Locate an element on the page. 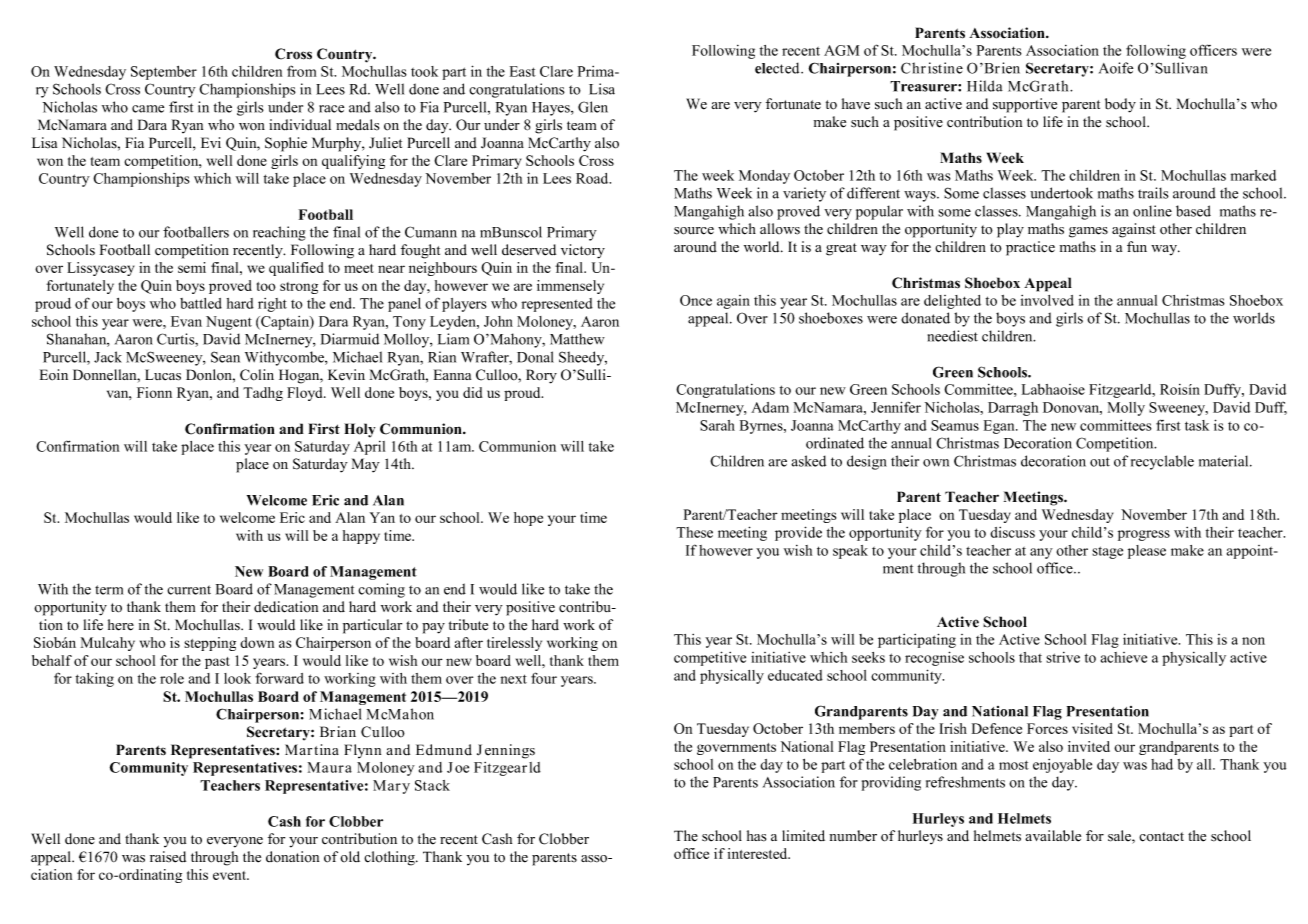 This image has height=924, width=1308. involved is located at coordinates (1047, 300).
